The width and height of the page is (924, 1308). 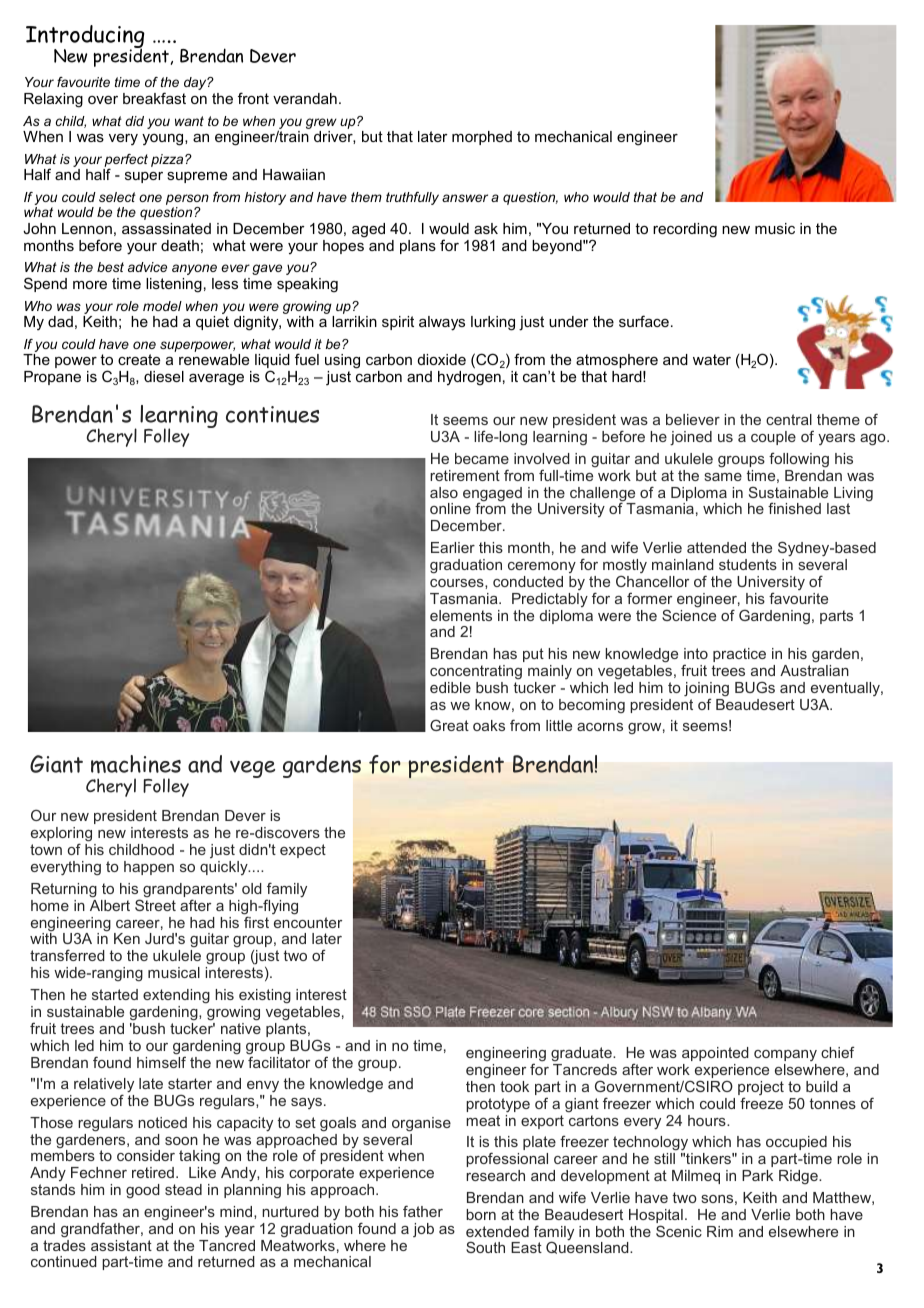 What do you see at coordinates (149, 868) in the page?
I see `happen` at bounding box center [149, 868].
